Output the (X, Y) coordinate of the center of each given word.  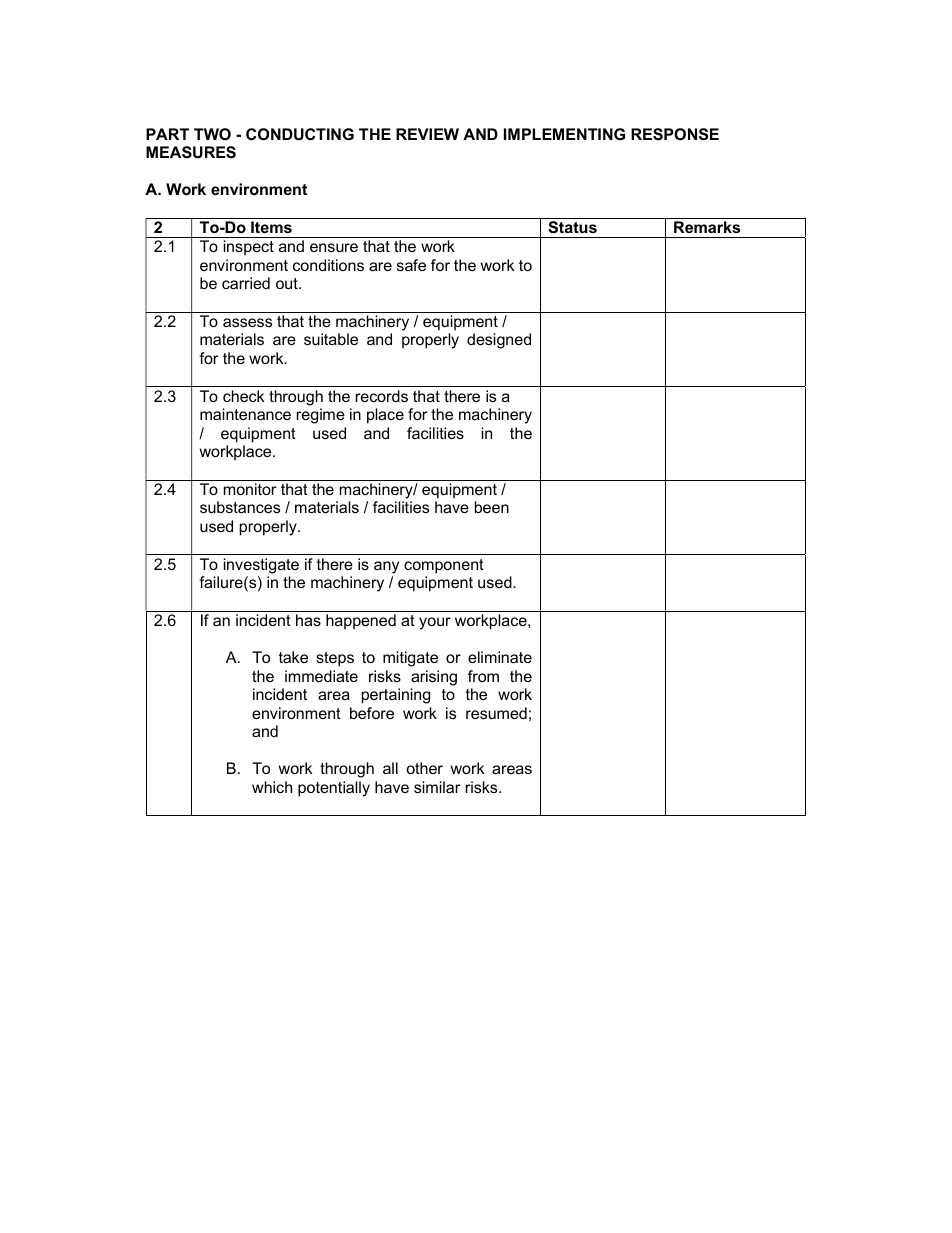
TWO (212, 134)
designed (499, 341)
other (424, 768)
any (386, 567)
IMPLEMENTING (564, 134)
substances (240, 507)
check (243, 396)
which (272, 787)
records (381, 396)
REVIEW (427, 134)
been (491, 507)
